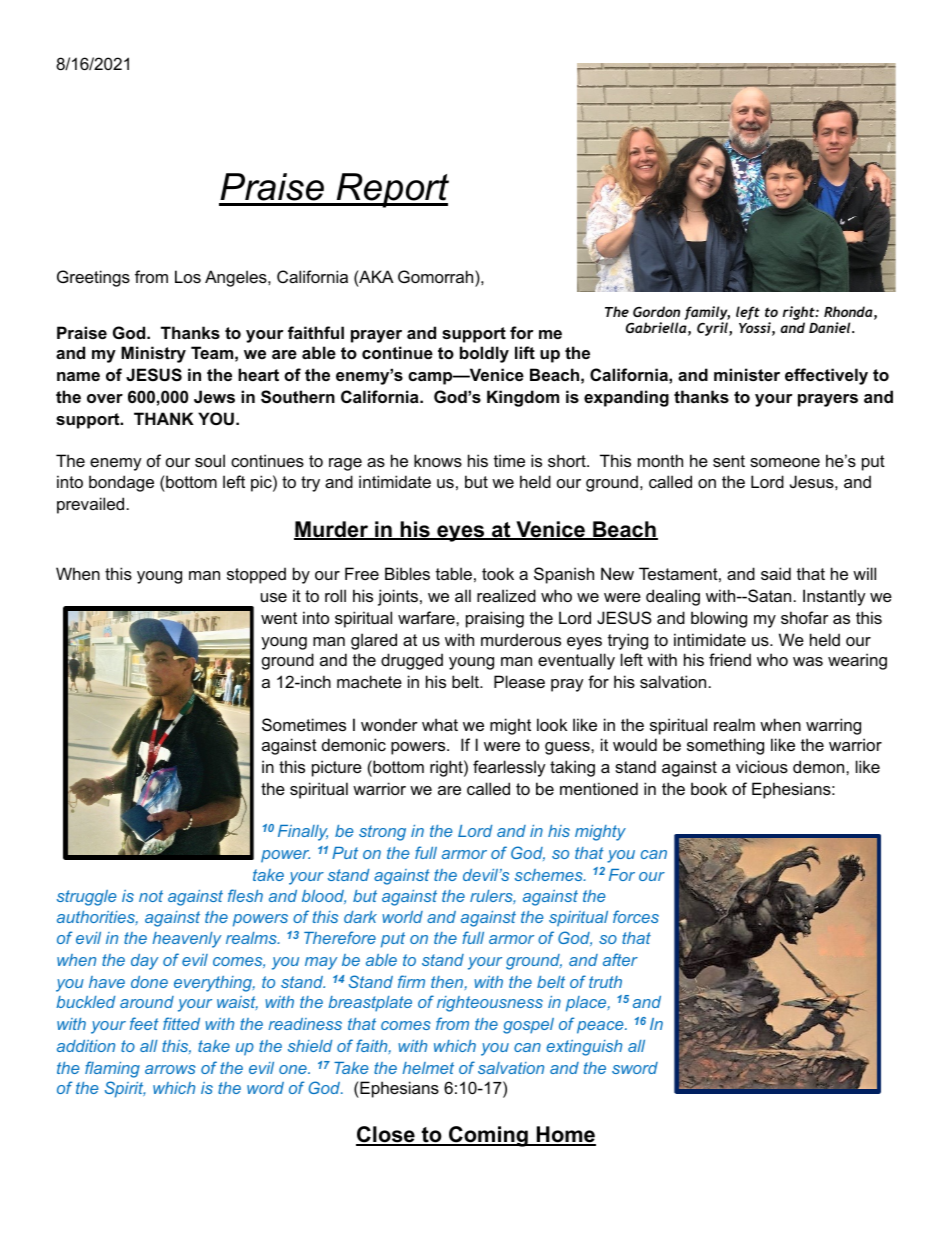 The width and height of the document is (952, 1233). What do you see at coordinates (785, 462) in the document?
I see `someone` at bounding box center [785, 462].
